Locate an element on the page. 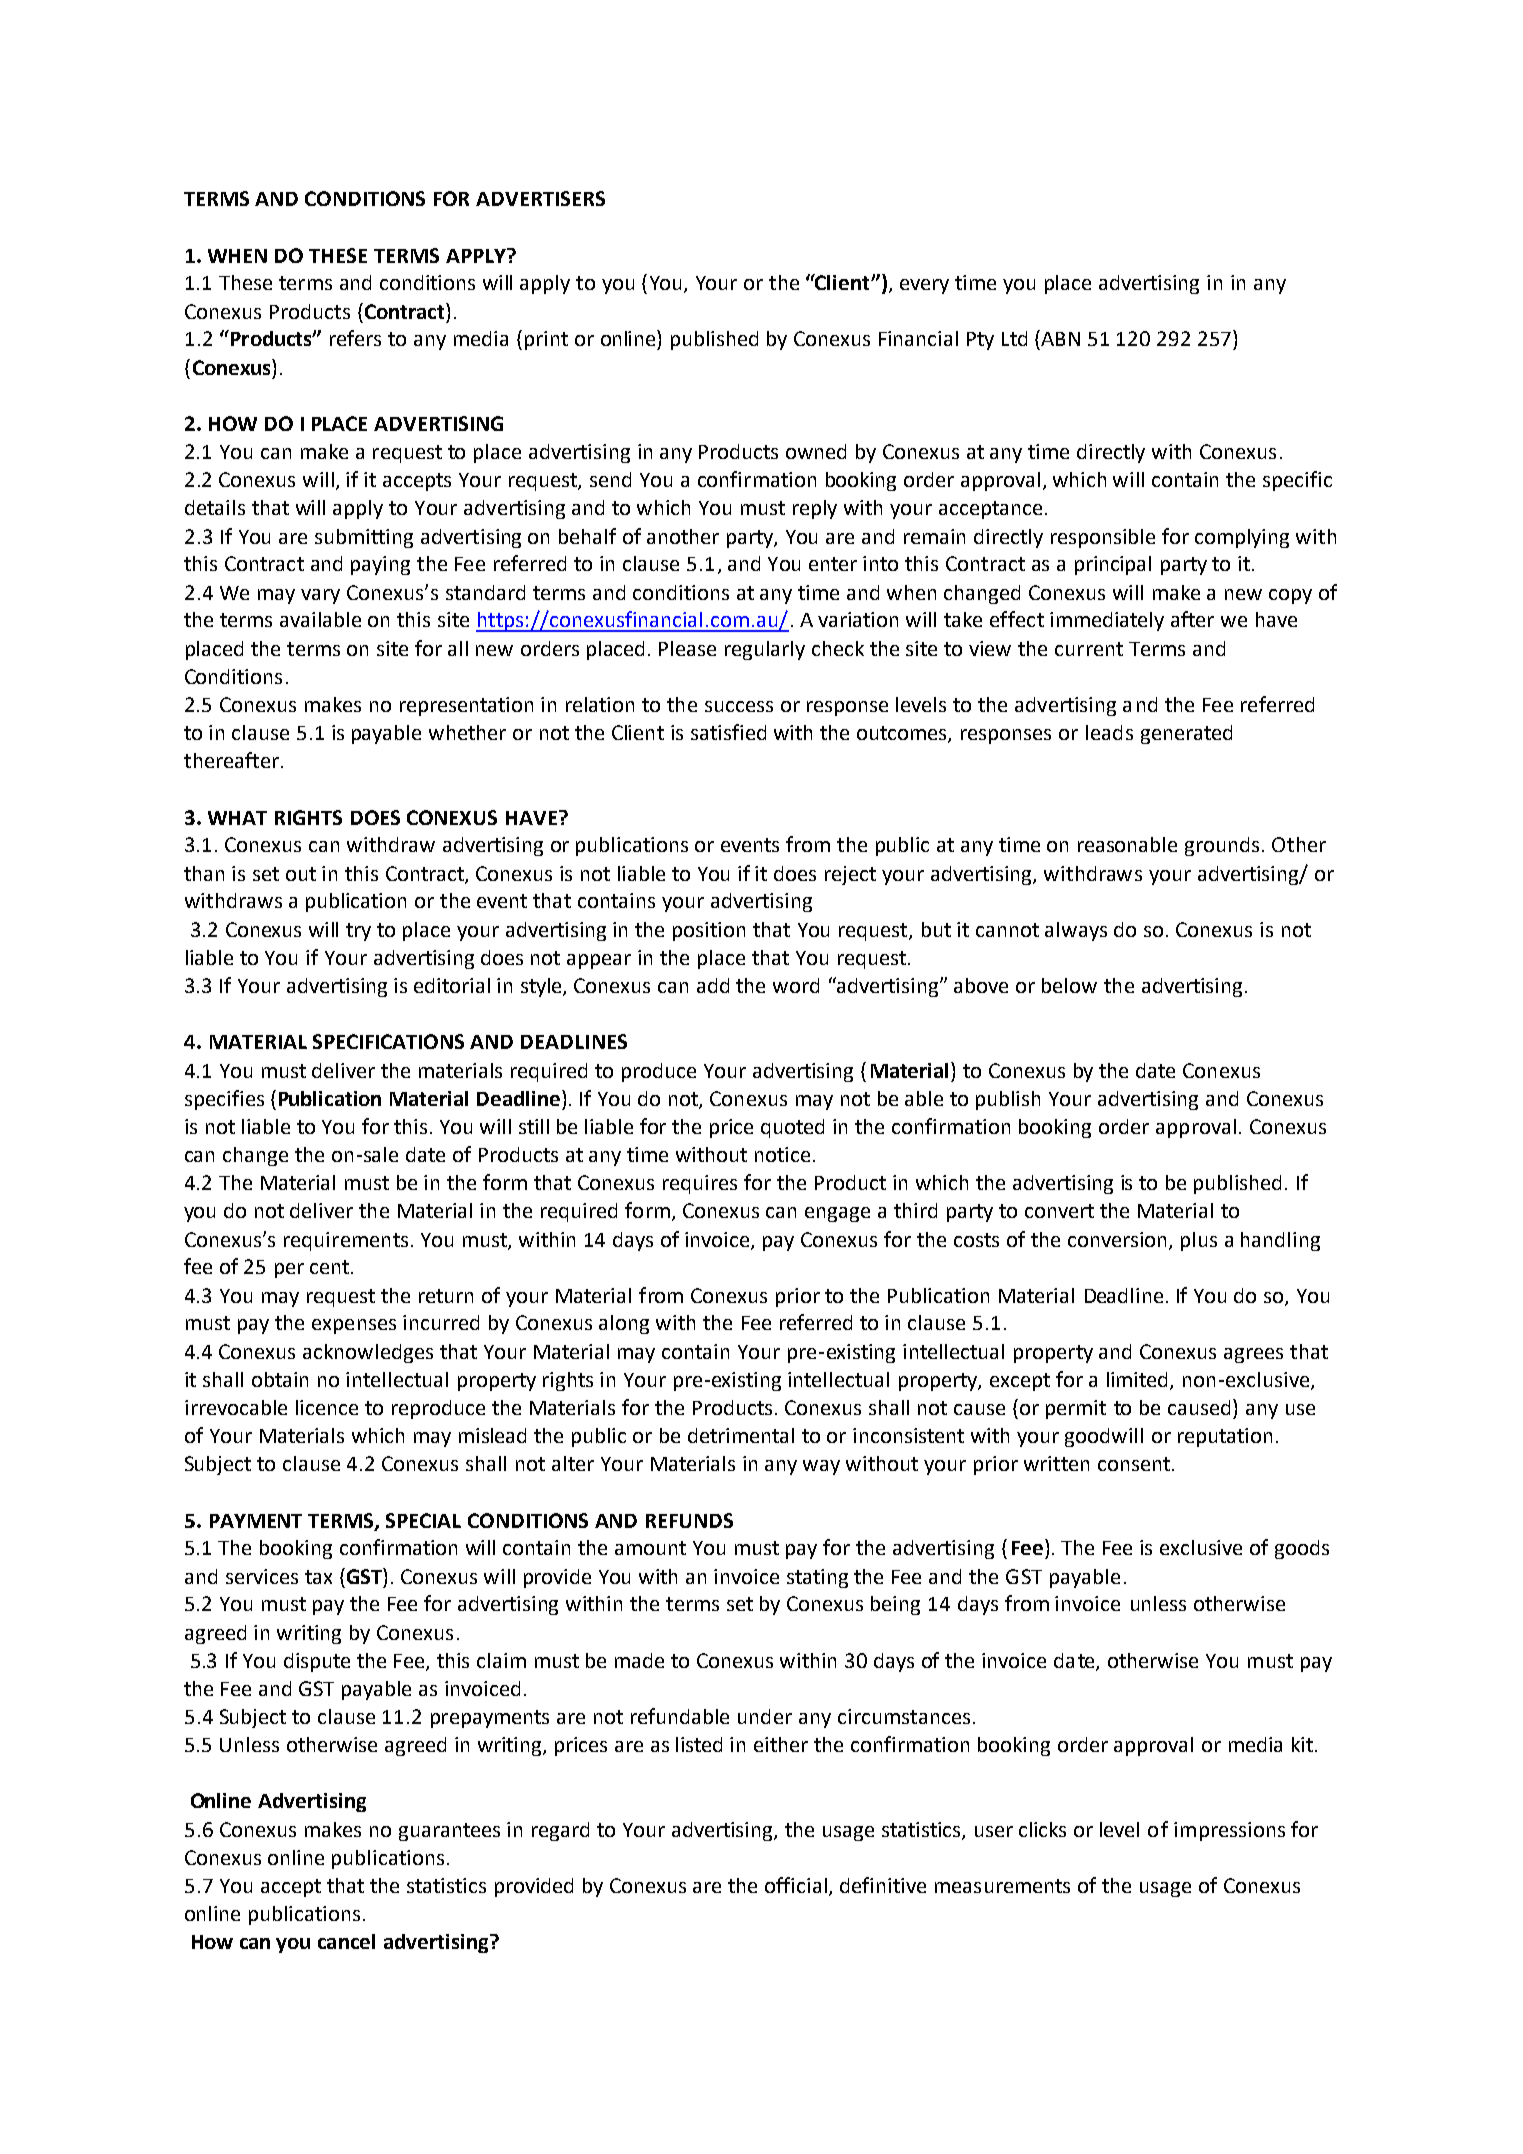 Image resolution: width=1523 pixels, height=2154 pixels. limited is located at coordinates (1139, 1380).
